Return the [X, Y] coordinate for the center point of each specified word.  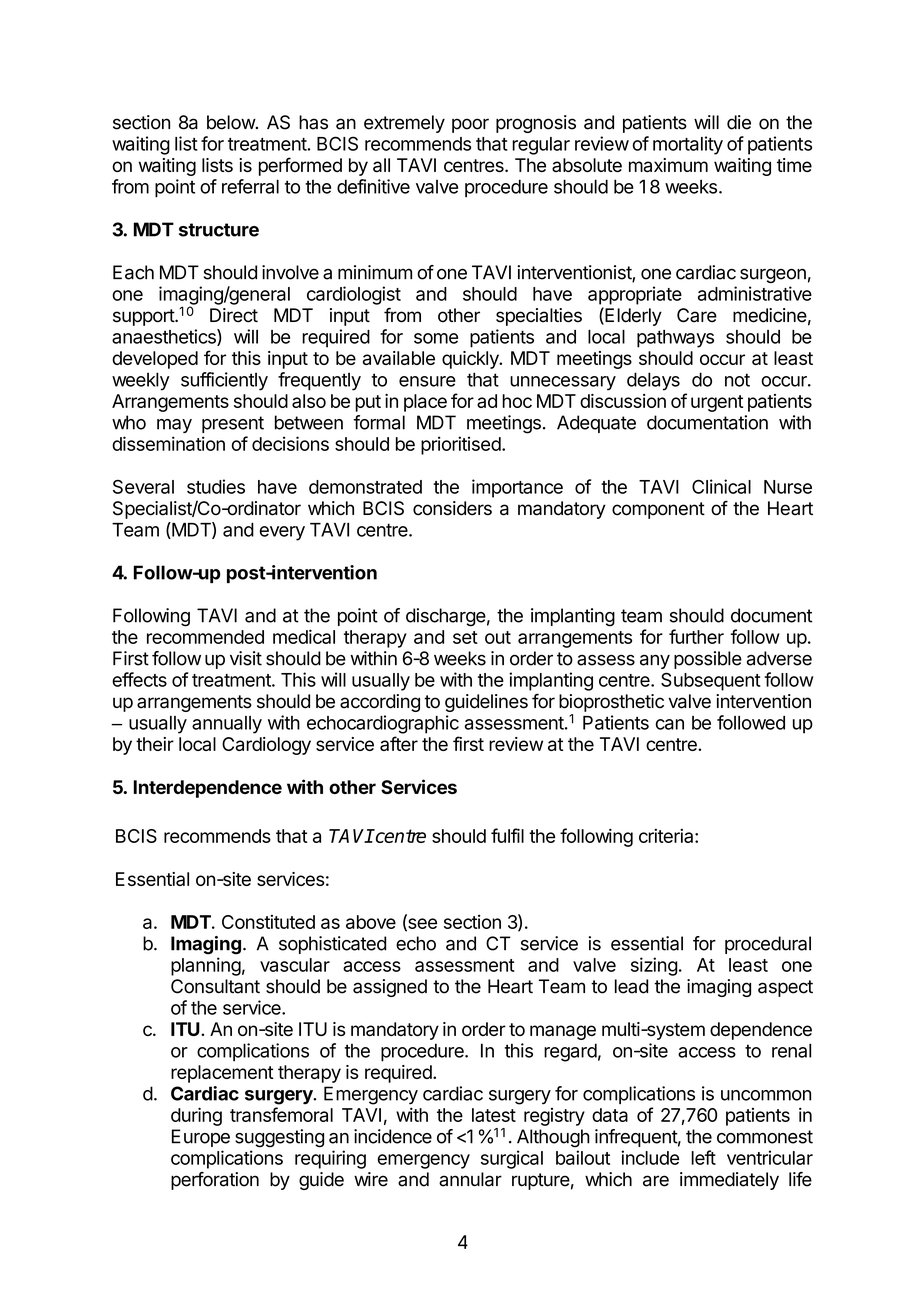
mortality [688, 145]
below [232, 122]
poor [470, 125]
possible [708, 660]
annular [470, 1179]
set [465, 637]
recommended [205, 637]
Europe [201, 1138]
